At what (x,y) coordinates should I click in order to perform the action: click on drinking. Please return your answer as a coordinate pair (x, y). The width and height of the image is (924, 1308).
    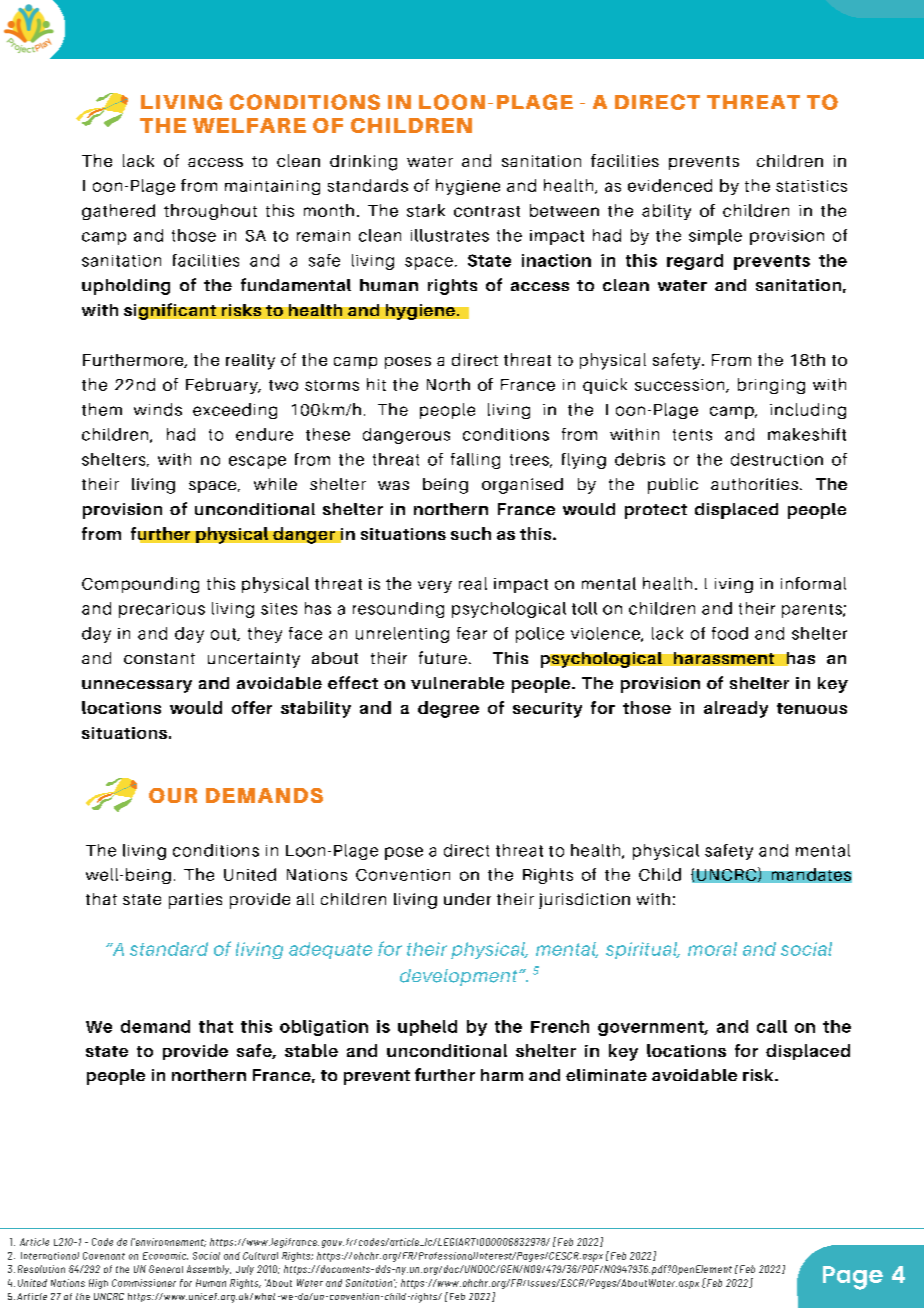
    Looking at the image, I should click on (363, 163).
